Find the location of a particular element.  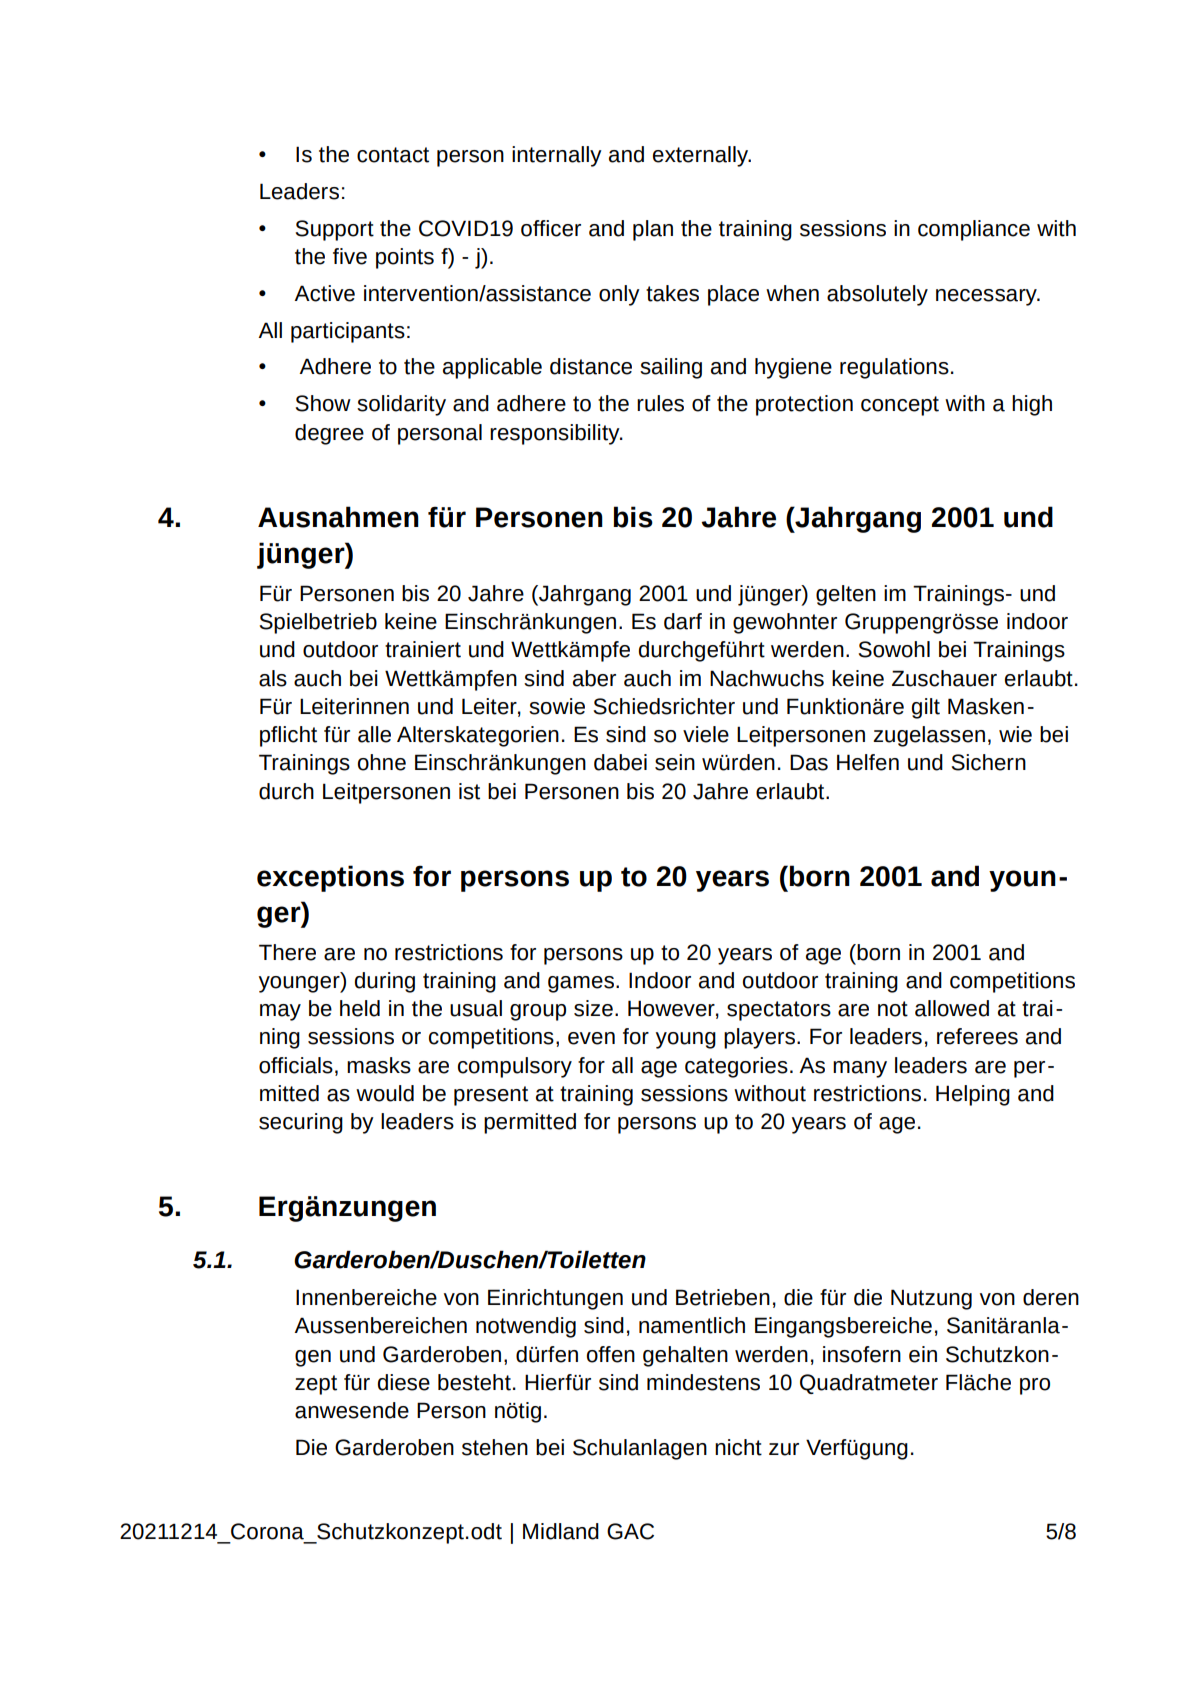

Helping is located at coordinates (973, 1095).
